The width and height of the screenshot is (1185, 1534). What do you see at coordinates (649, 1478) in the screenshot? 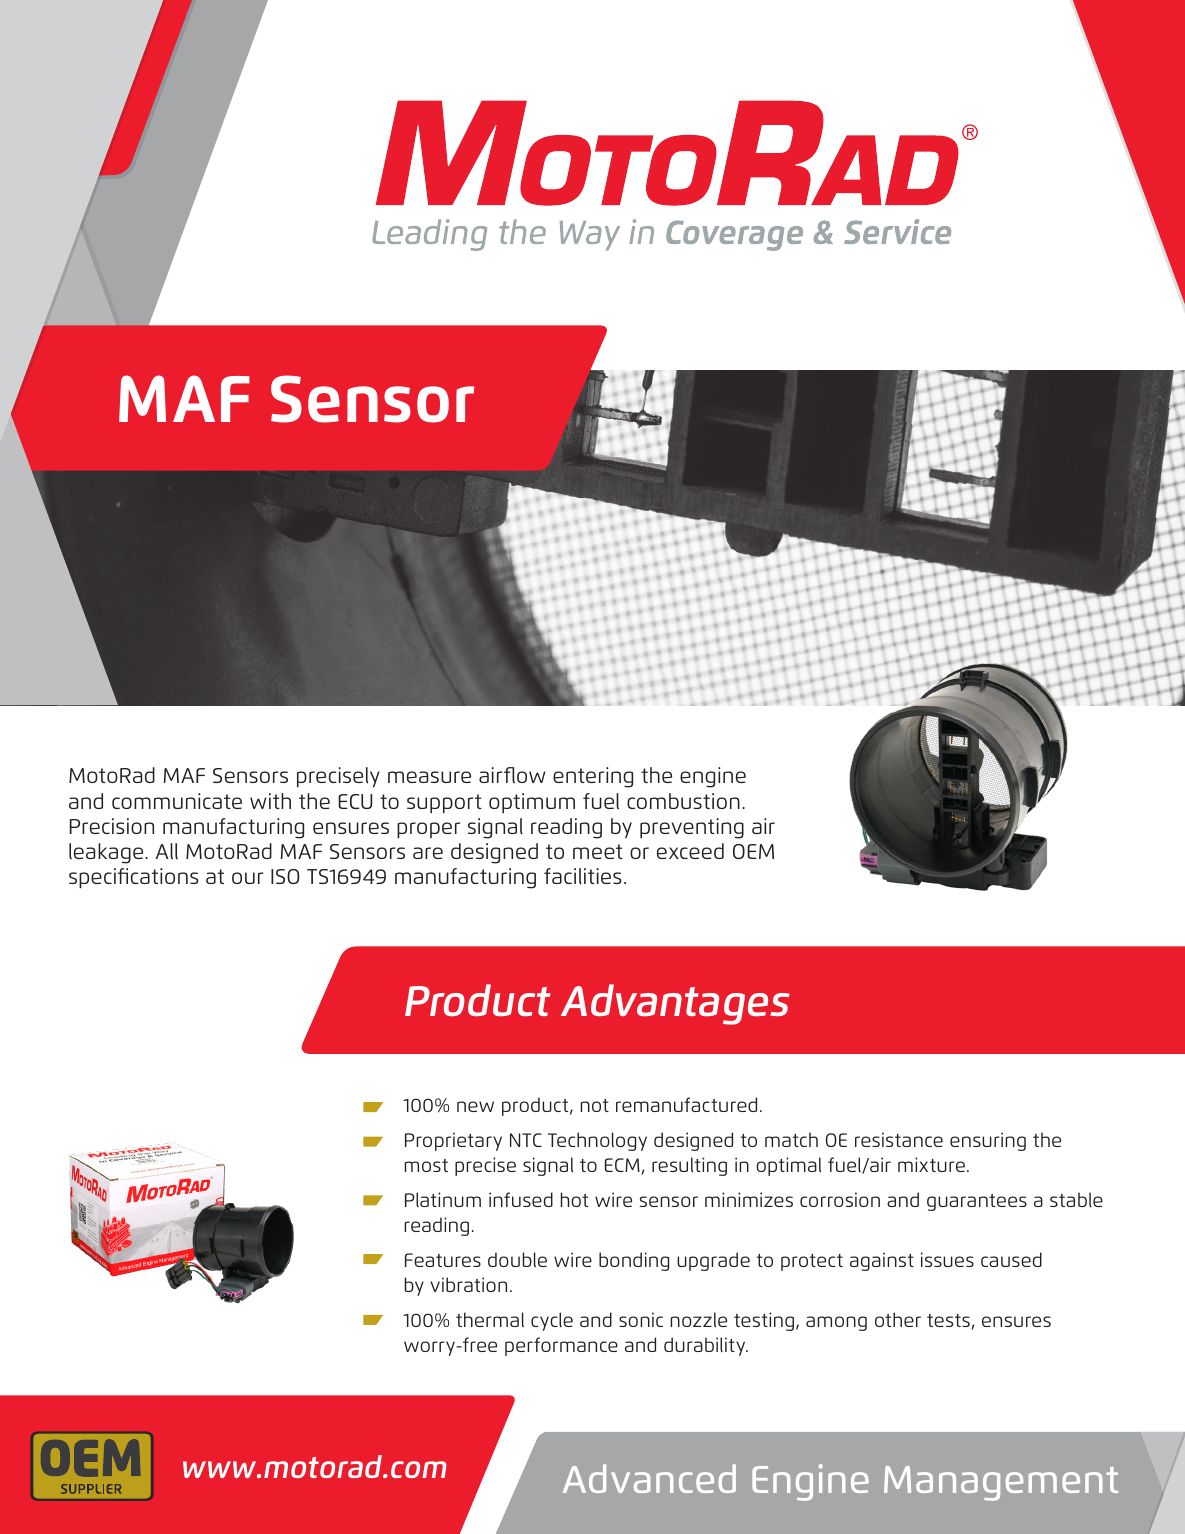
I see `Advanced` at bounding box center [649, 1478].
